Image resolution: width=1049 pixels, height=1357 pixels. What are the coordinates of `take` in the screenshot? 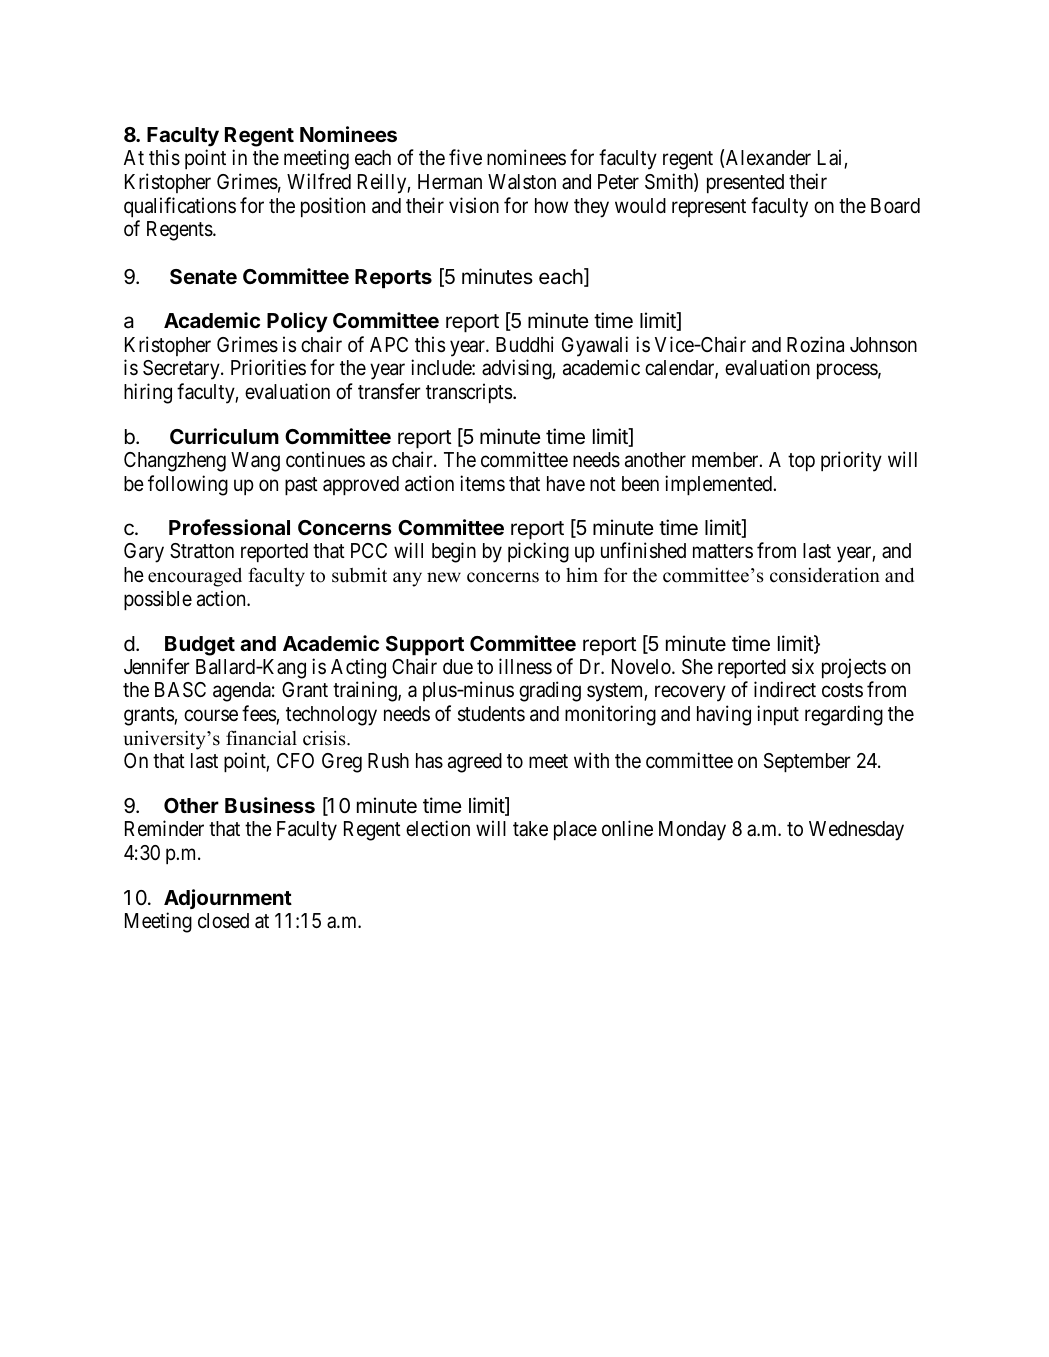 It's located at (530, 828).
